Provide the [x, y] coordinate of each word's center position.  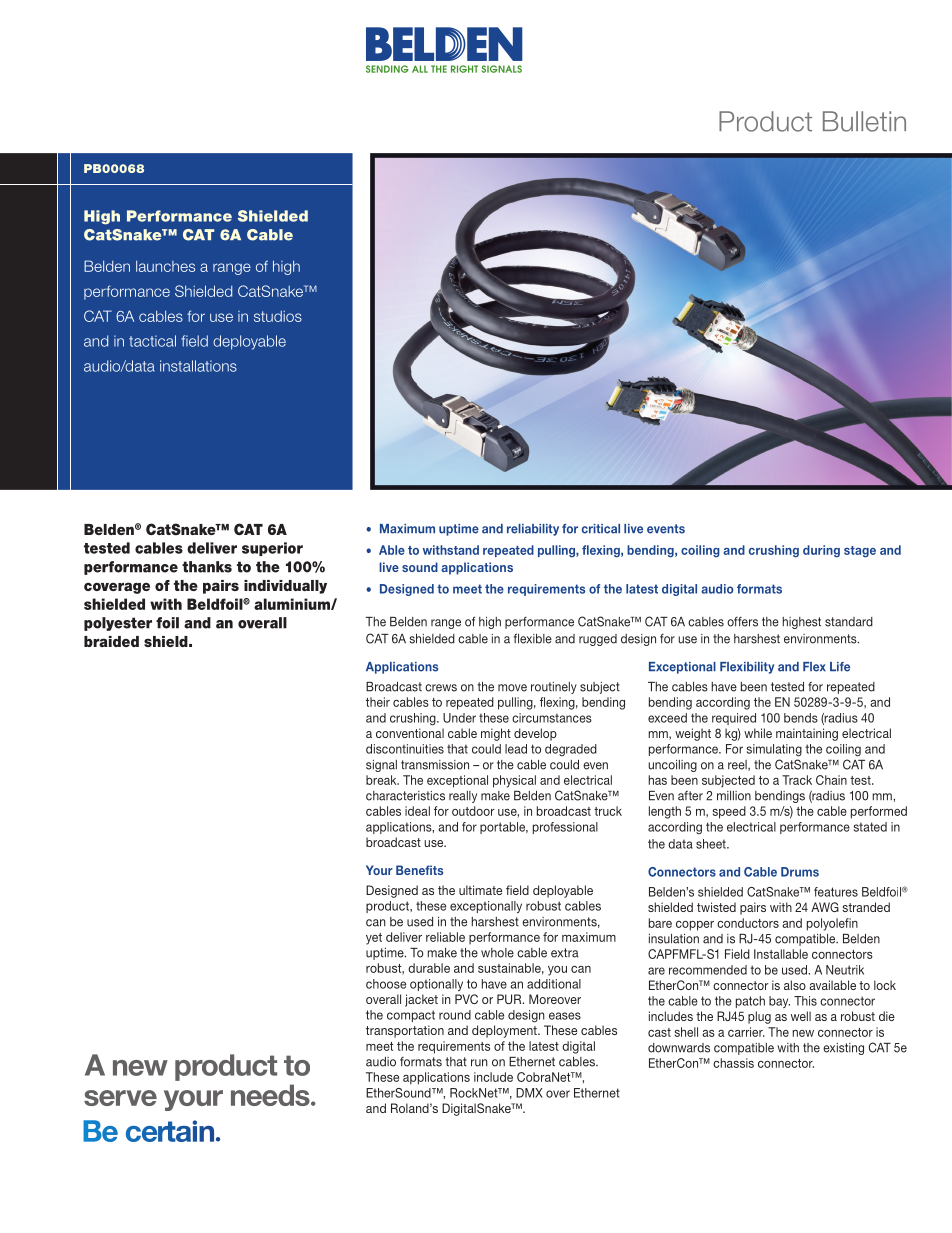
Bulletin [864, 121]
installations [198, 366]
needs [271, 1095]
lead [516, 749]
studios [278, 316]
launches [165, 266]
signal [381, 766]
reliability [533, 530]
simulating [774, 750]
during [821, 551]
